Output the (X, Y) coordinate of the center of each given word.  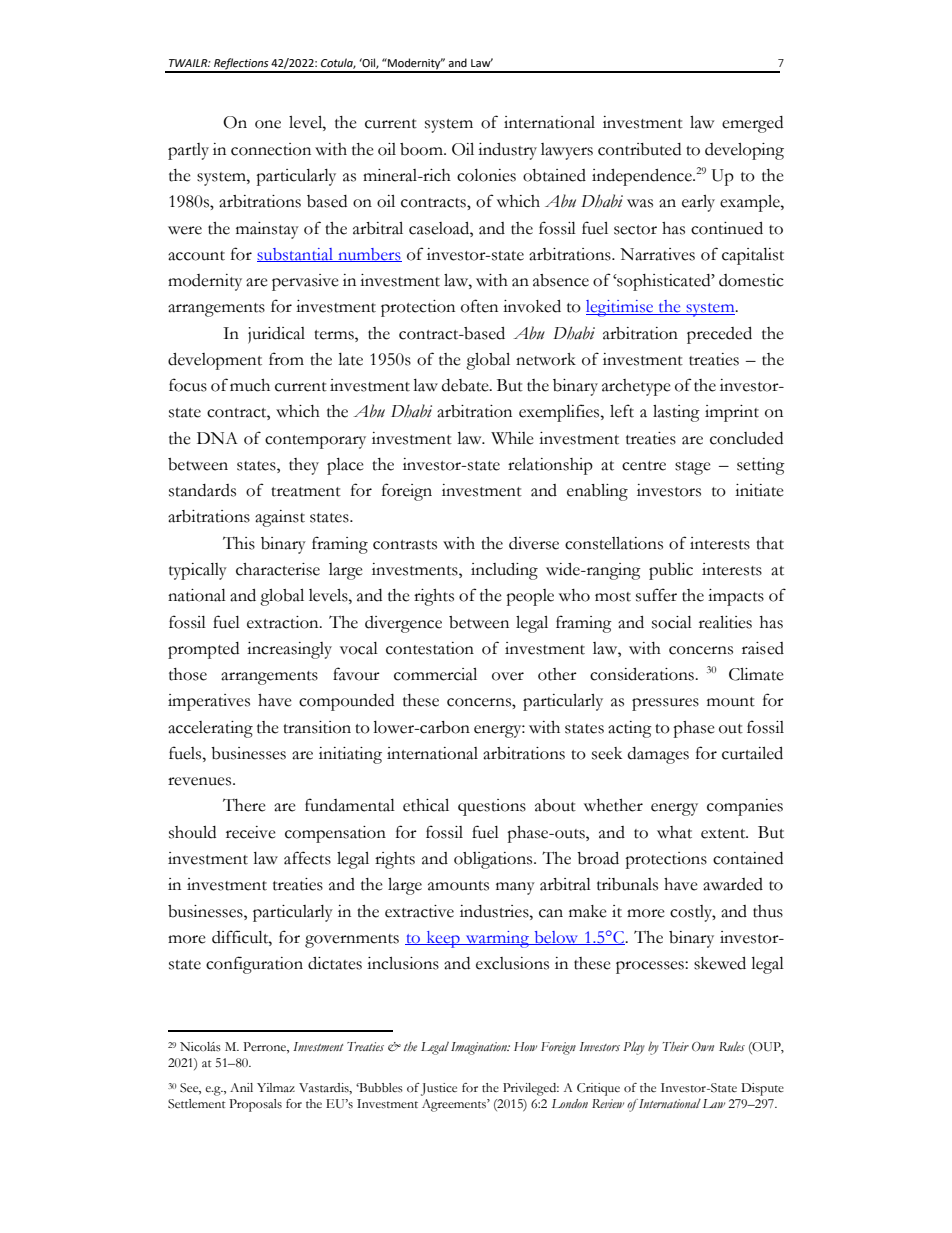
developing (744, 151)
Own (703, 1046)
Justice (439, 1089)
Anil (241, 1087)
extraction (284, 622)
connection (271, 149)
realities (725, 622)
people (530, 597)
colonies (486, 175)
